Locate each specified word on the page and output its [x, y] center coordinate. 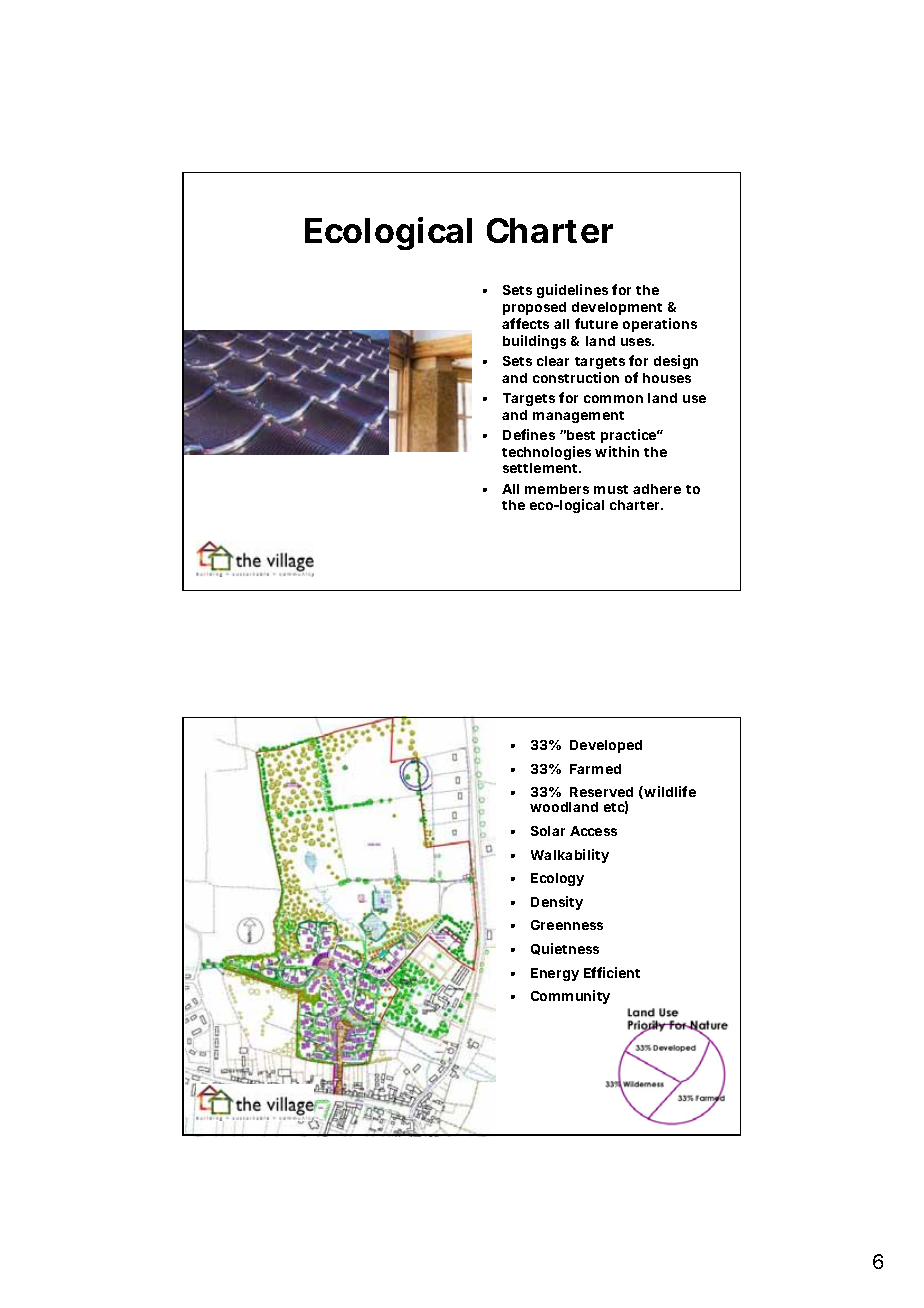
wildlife [670, 791]
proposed [534, 308]
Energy [555, 974]
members [557, 489]
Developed [606, 746]
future [596, 323]
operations [660, 325]
